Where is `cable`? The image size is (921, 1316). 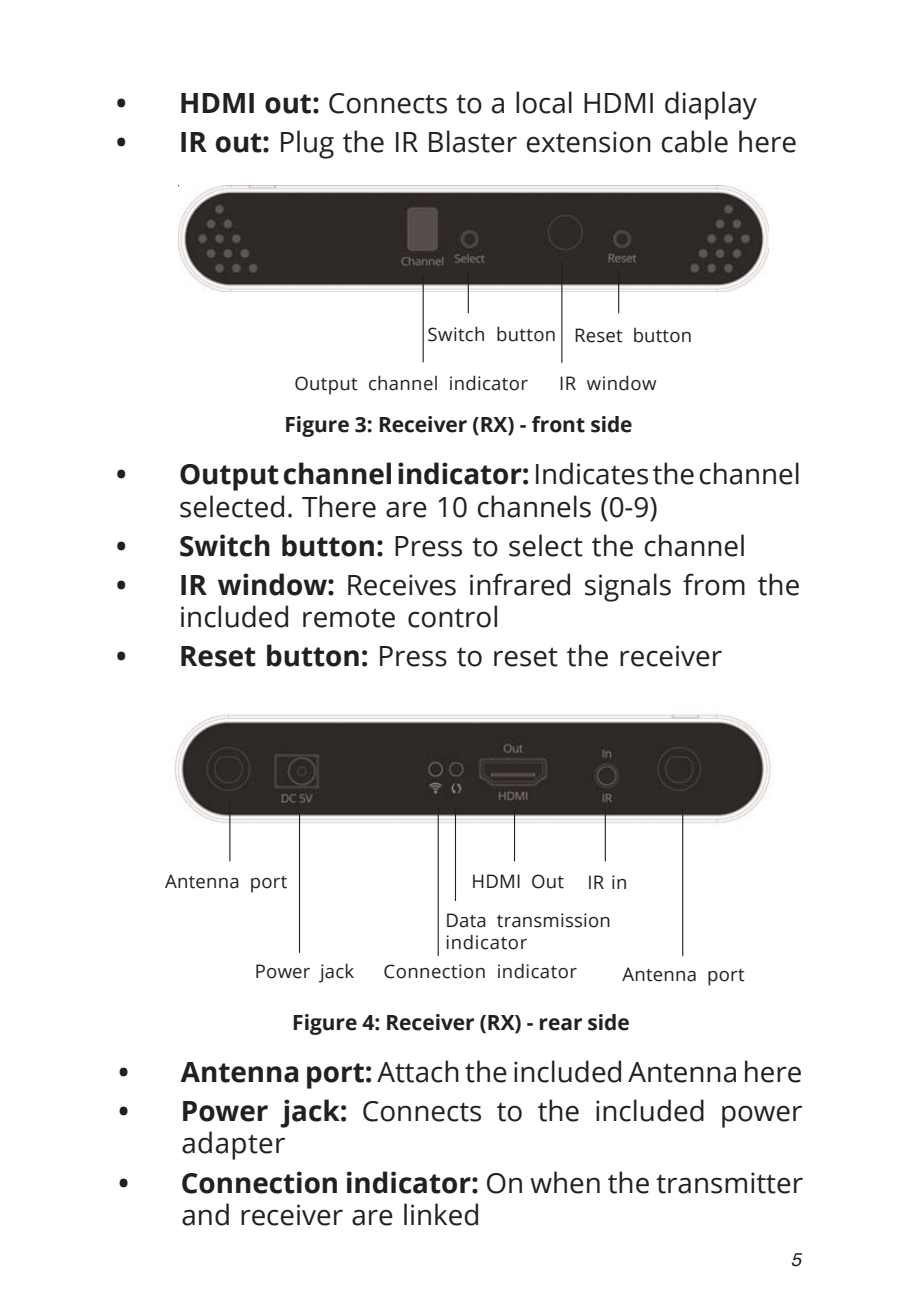 cable is located at coordinates (695, 141).
